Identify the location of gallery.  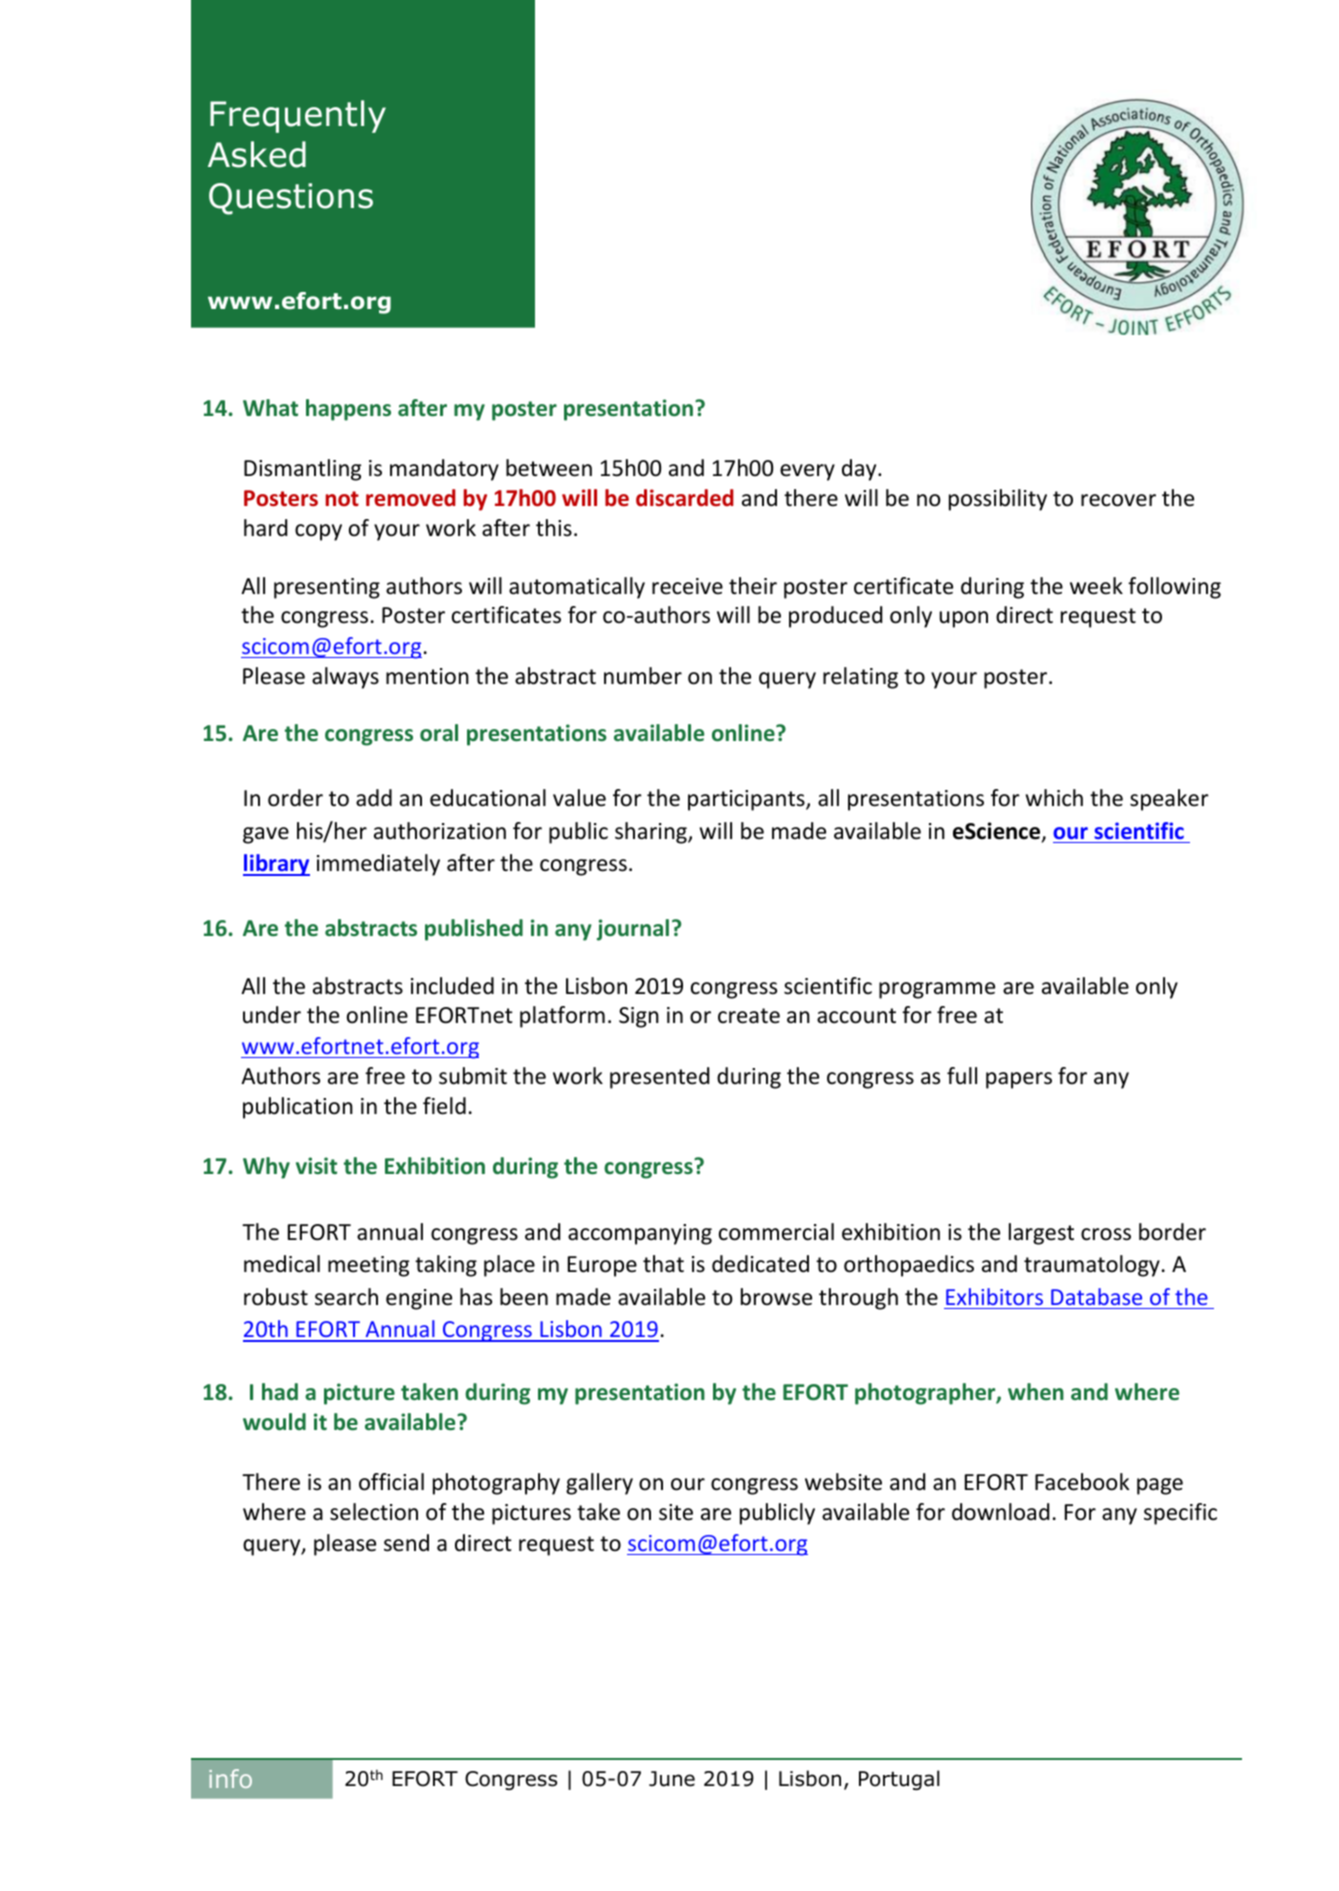
(599, 1484).
